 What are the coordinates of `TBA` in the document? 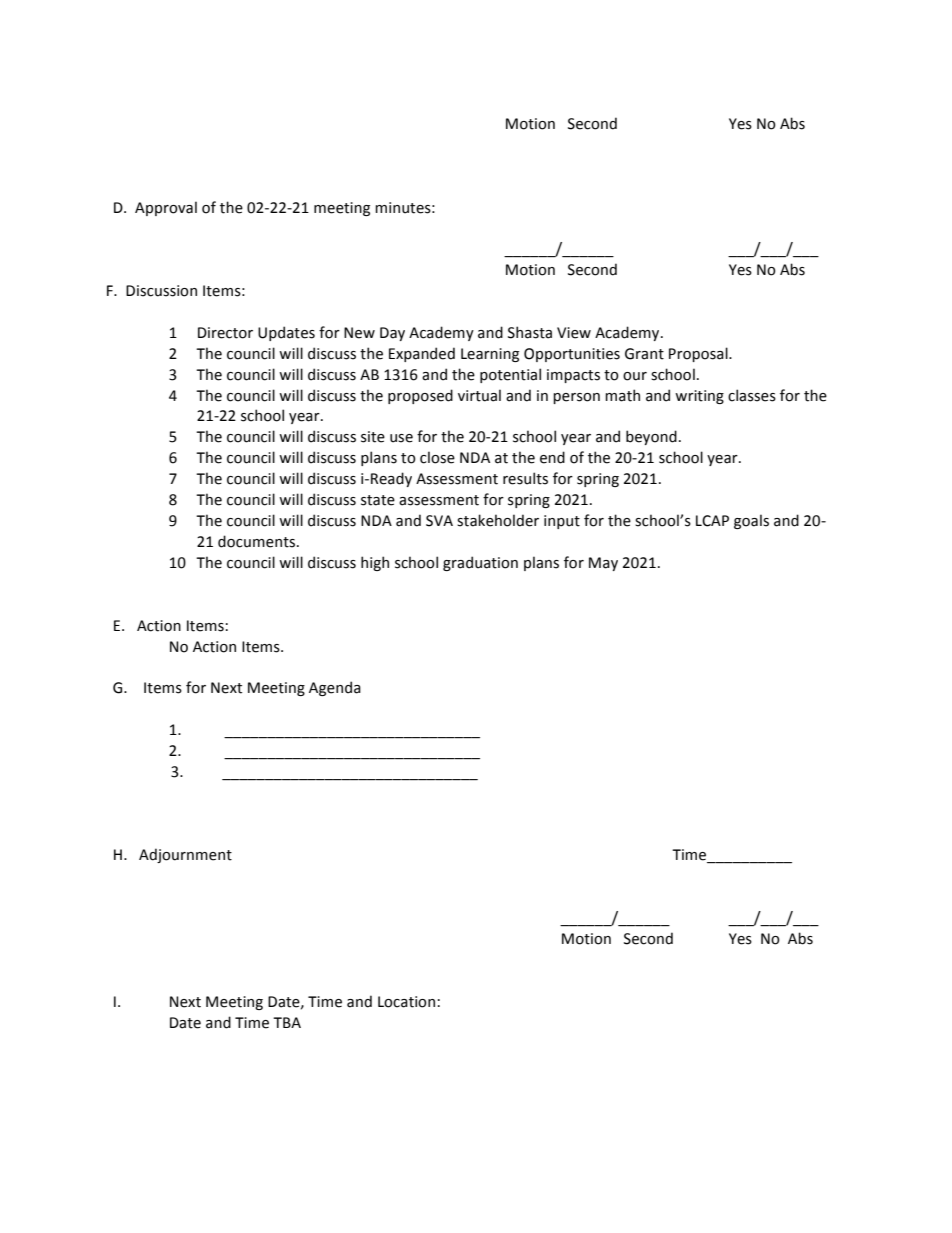 It's located at (287, 1022).
